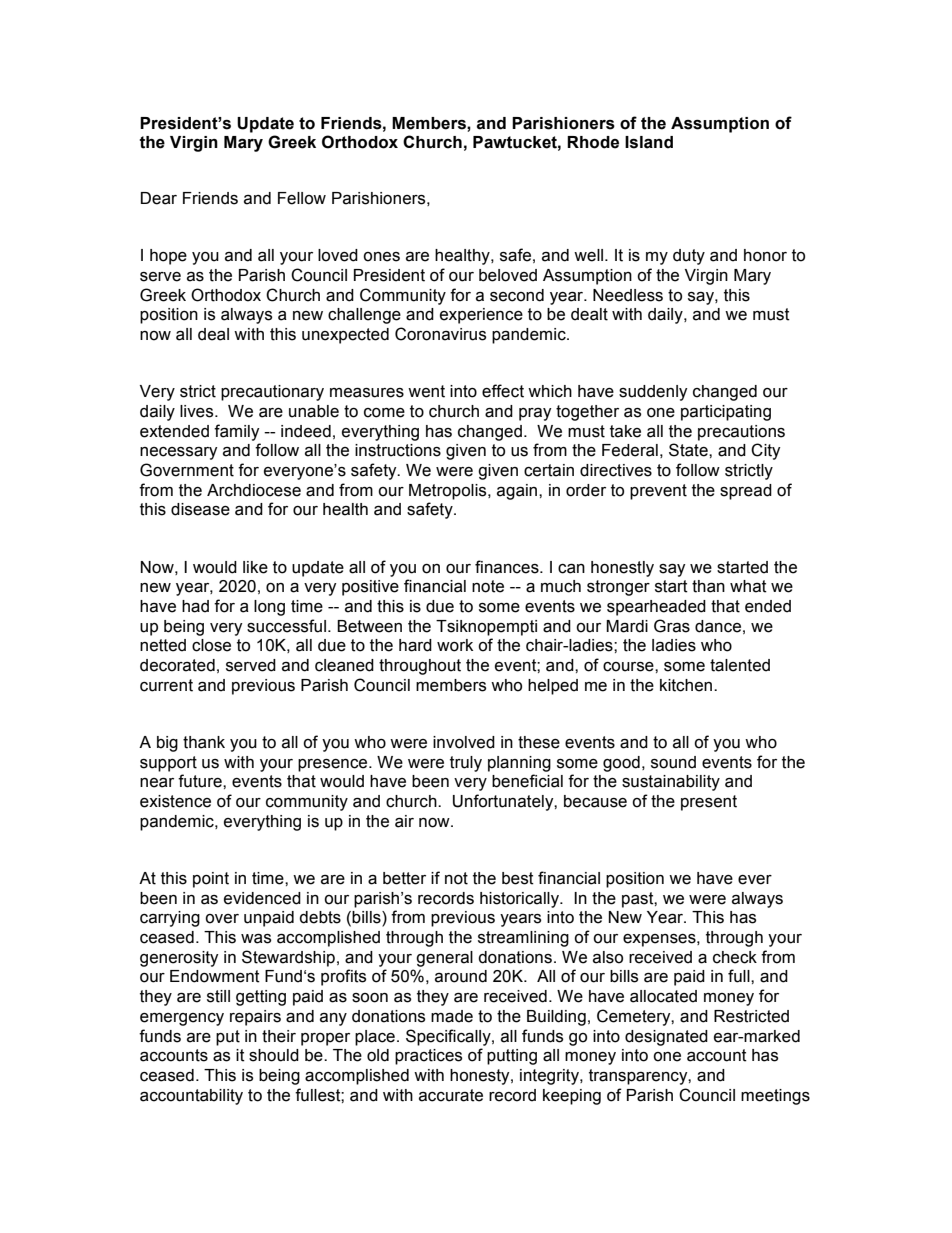 The image size is (952, 1233). What do you see at coordinates (709, 803) in the screenshot?
I see `present` at bounding box center [709, 803].
